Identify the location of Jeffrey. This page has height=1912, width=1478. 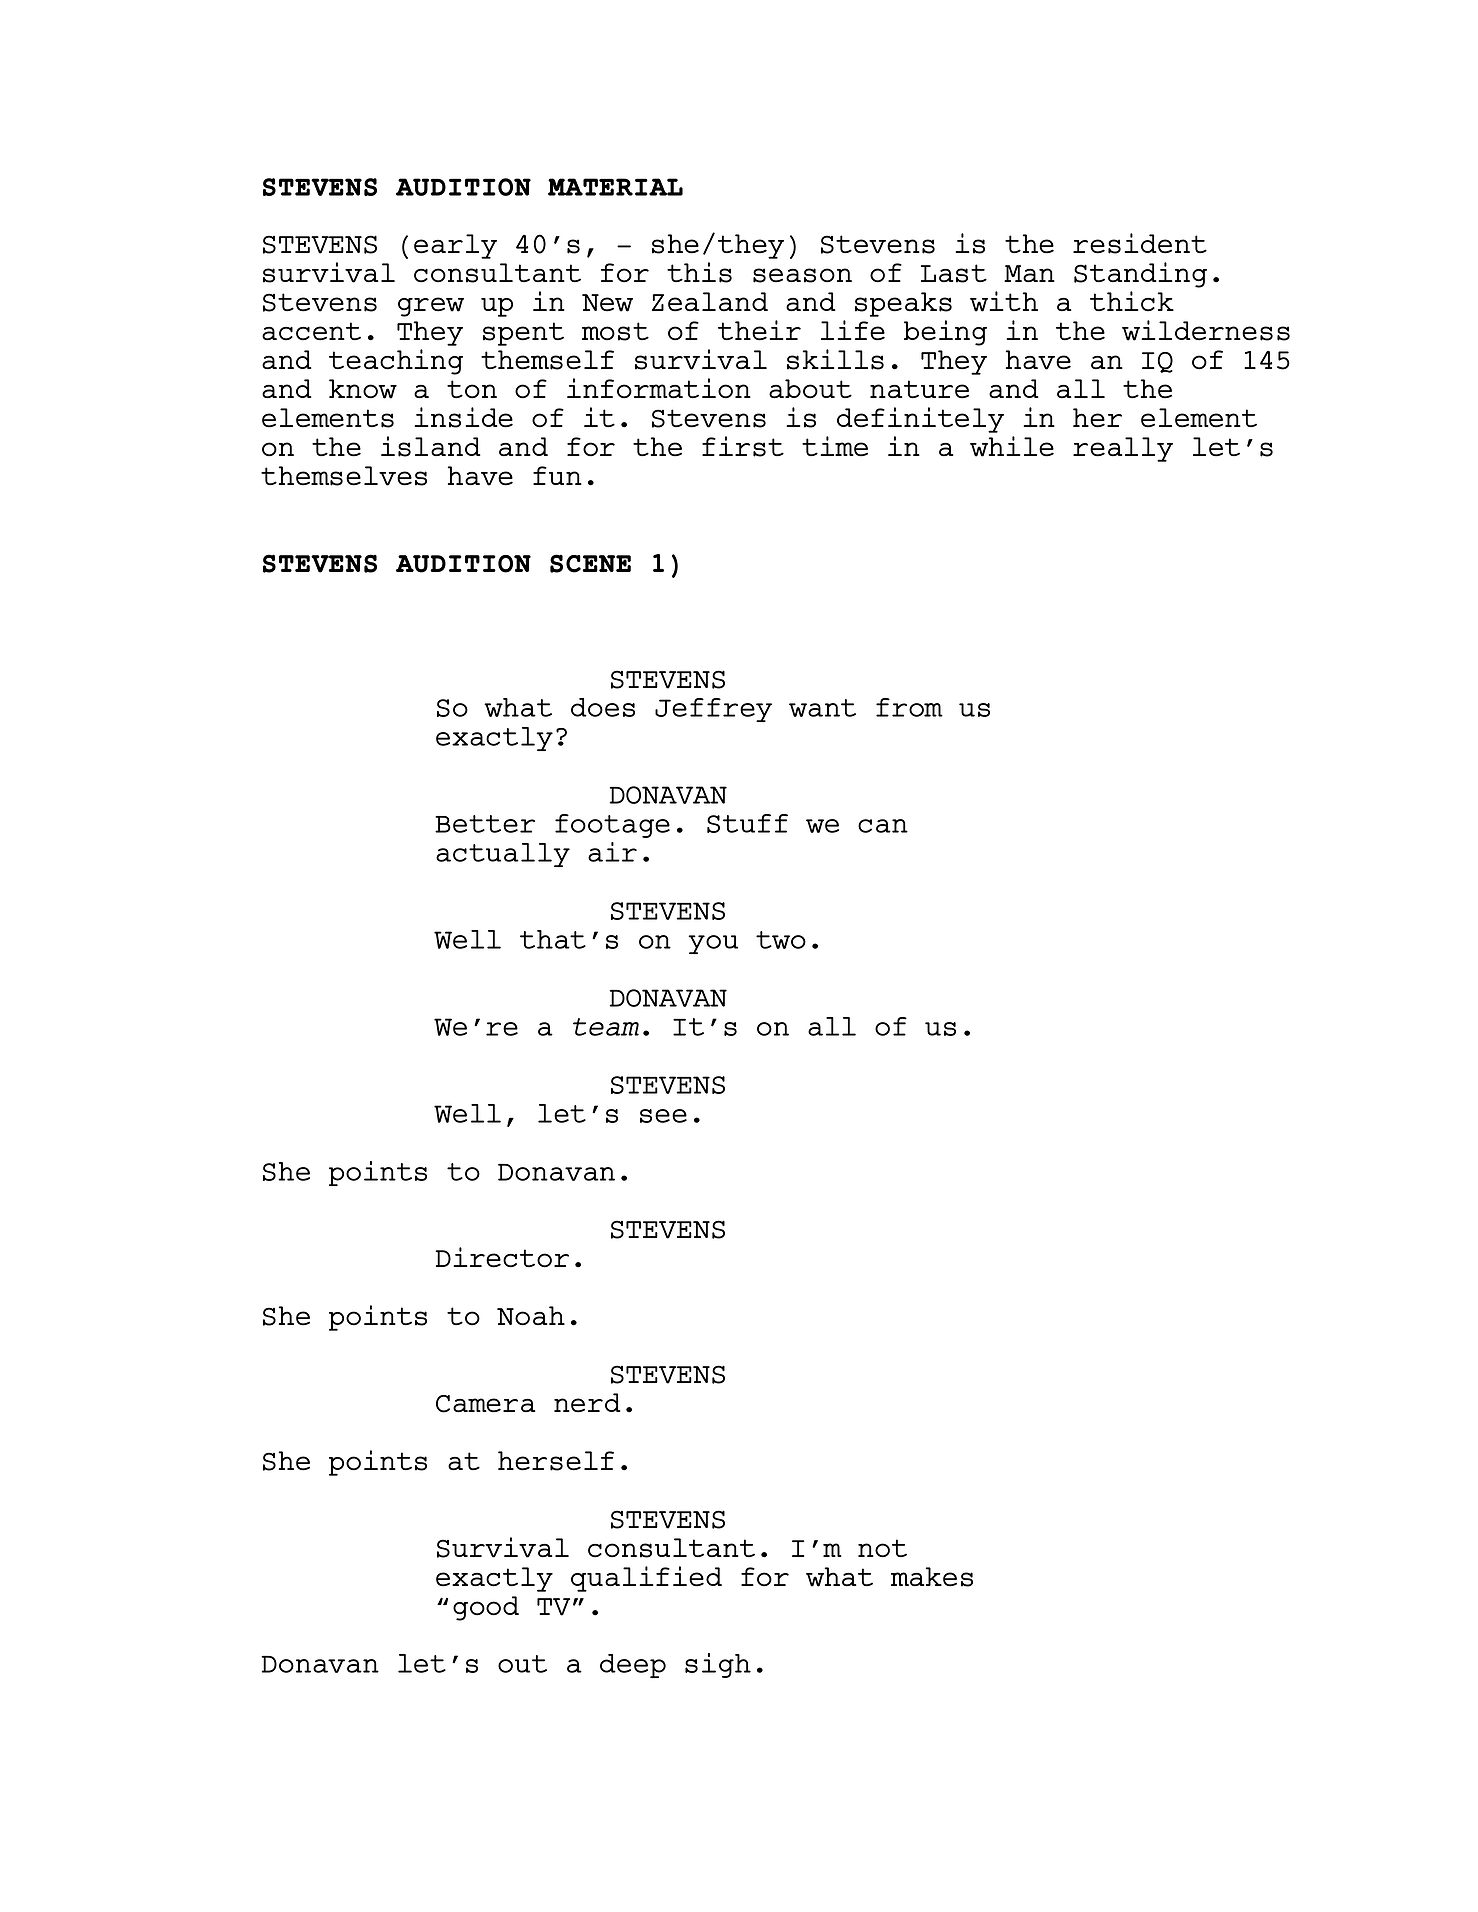
(713, 710).
